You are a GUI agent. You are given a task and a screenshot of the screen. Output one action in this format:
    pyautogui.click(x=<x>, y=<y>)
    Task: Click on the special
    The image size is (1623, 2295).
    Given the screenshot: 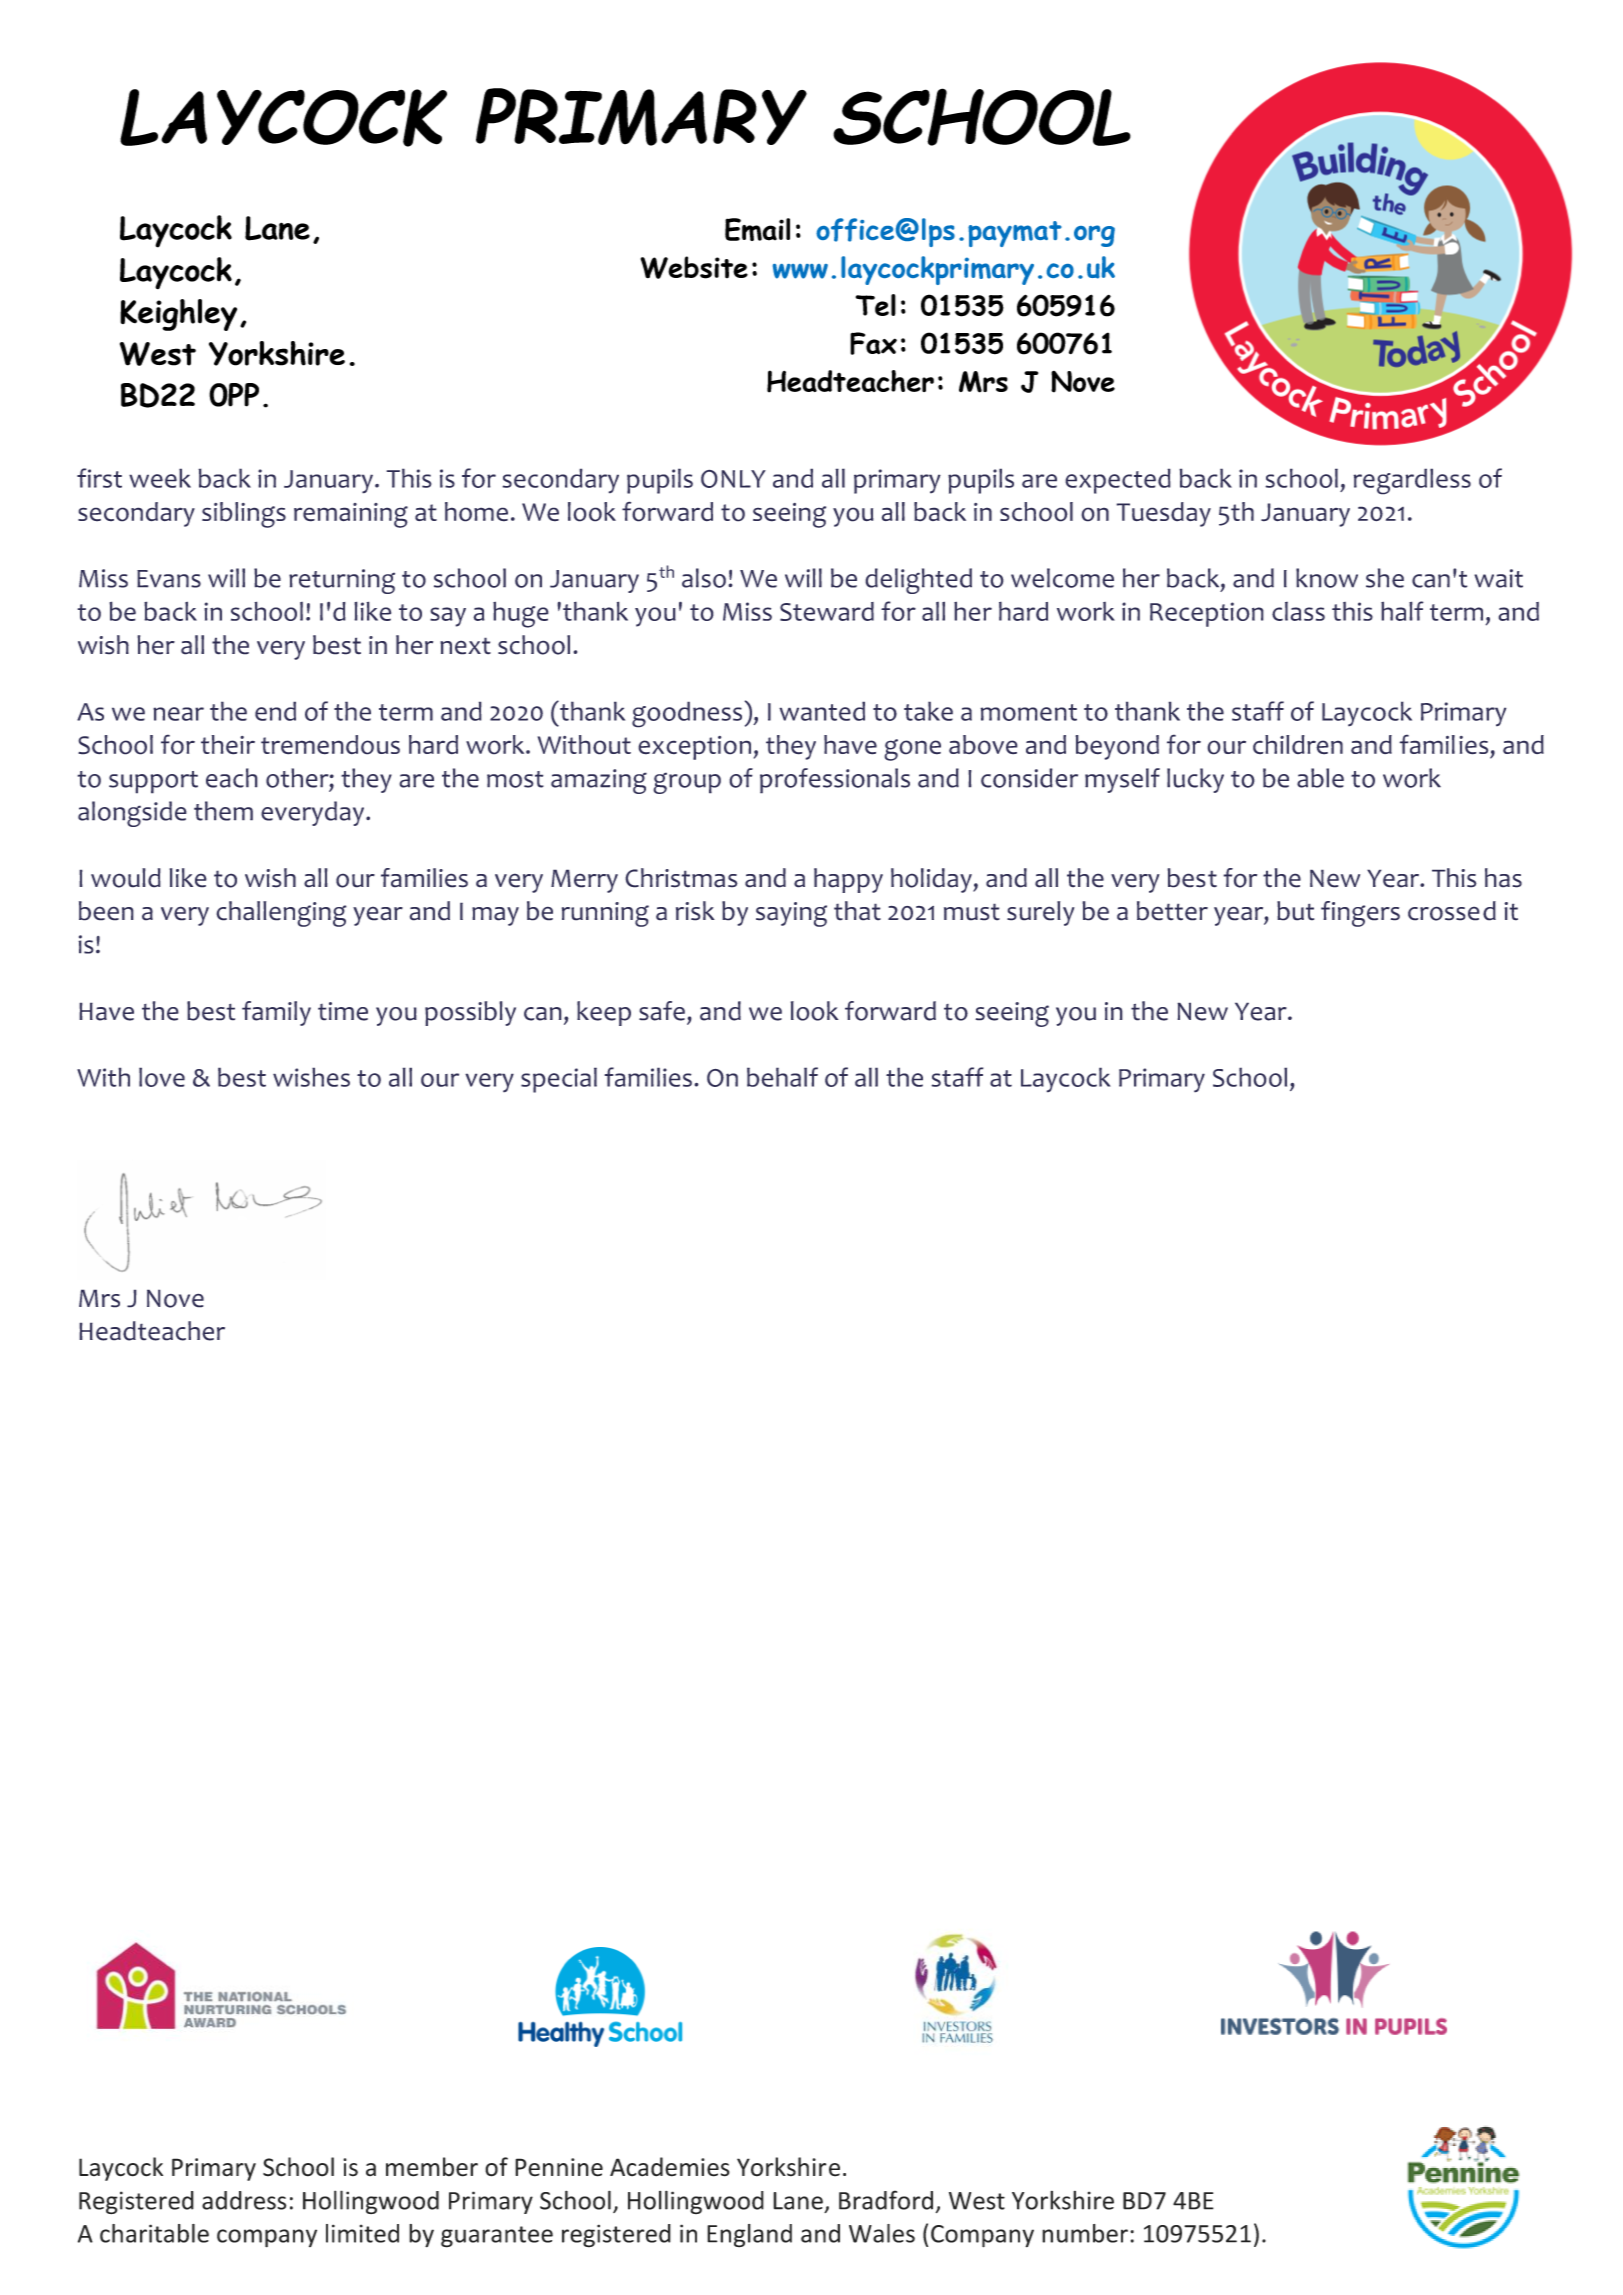 What is the action you would take?
    pyautogui.click(x=559, y=1080)
